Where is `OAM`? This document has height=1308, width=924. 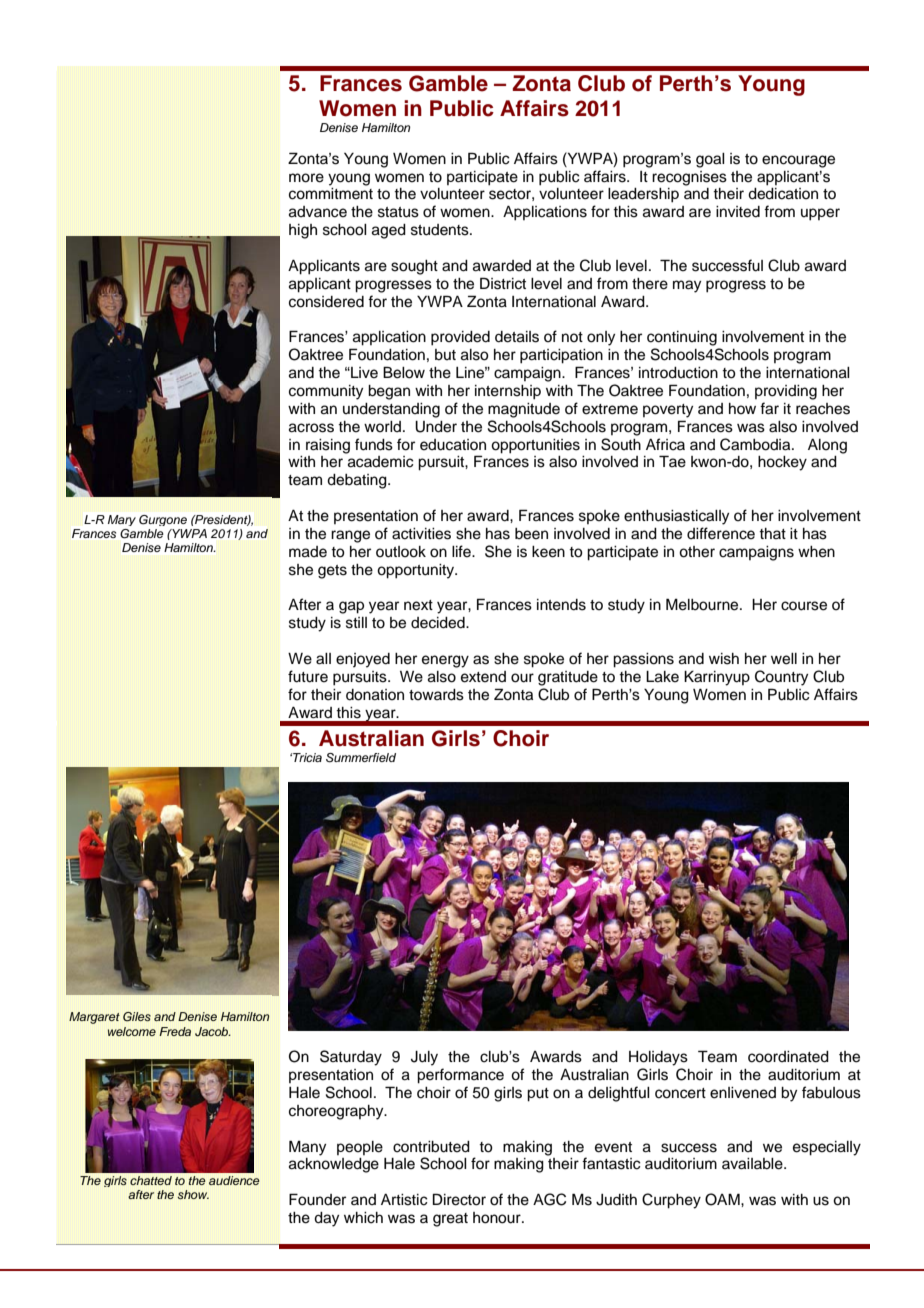
OAM is located at coordinates (723, 1199).
